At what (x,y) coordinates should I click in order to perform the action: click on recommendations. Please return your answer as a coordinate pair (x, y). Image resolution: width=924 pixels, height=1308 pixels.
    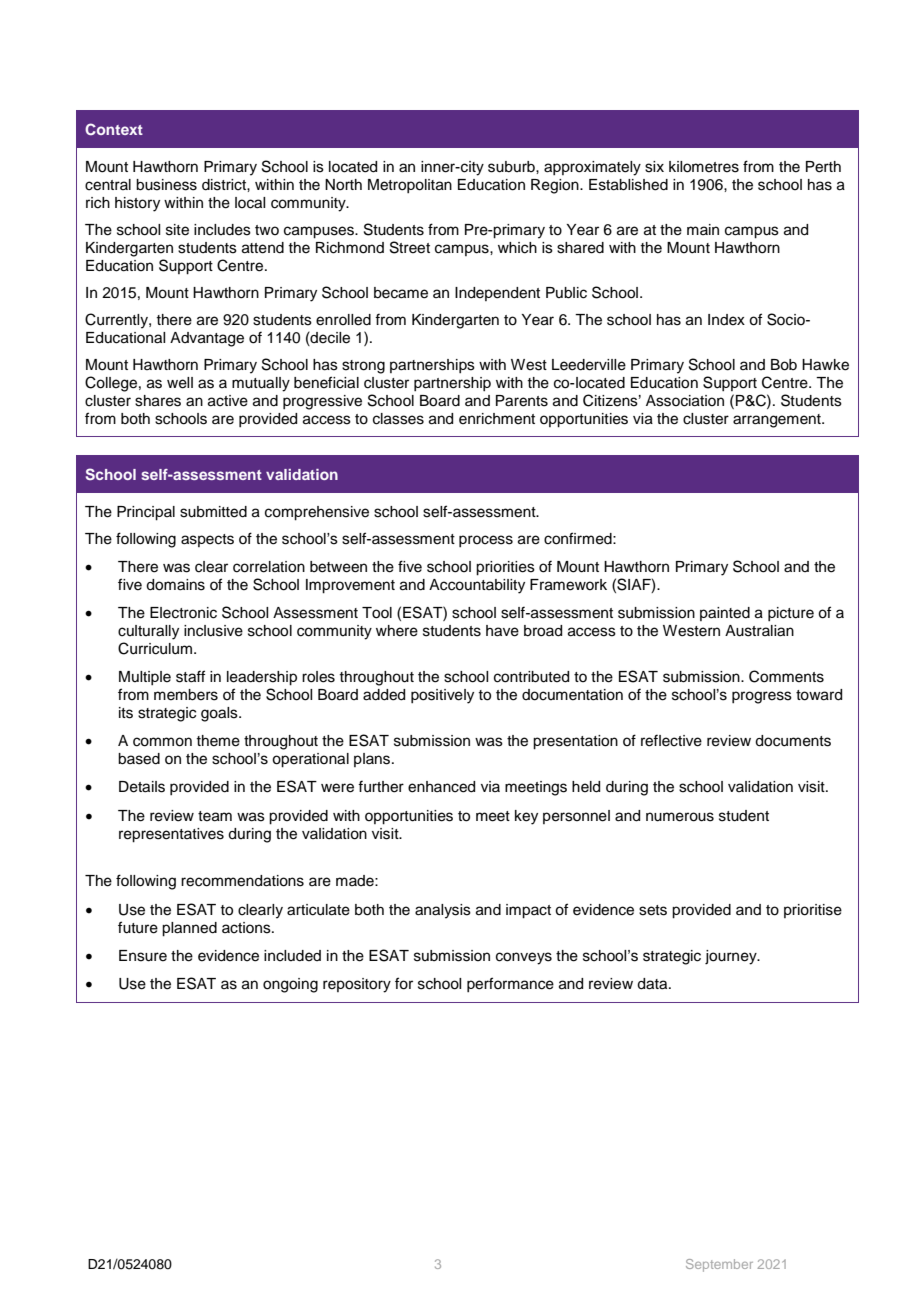
    Looking at the image, I should click on (242, 881).
